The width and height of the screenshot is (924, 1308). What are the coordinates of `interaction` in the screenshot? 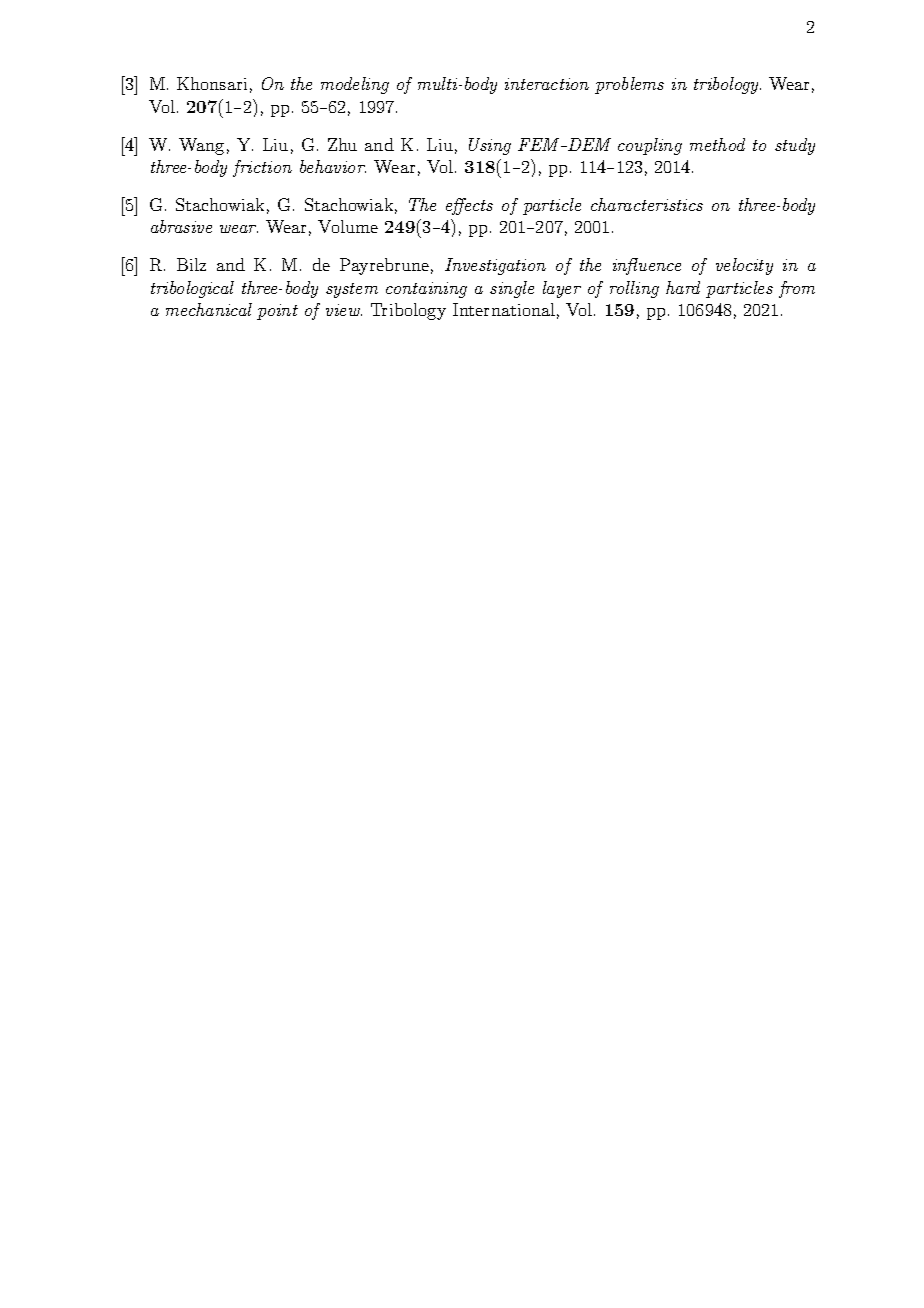 It's located at (547, 84).
